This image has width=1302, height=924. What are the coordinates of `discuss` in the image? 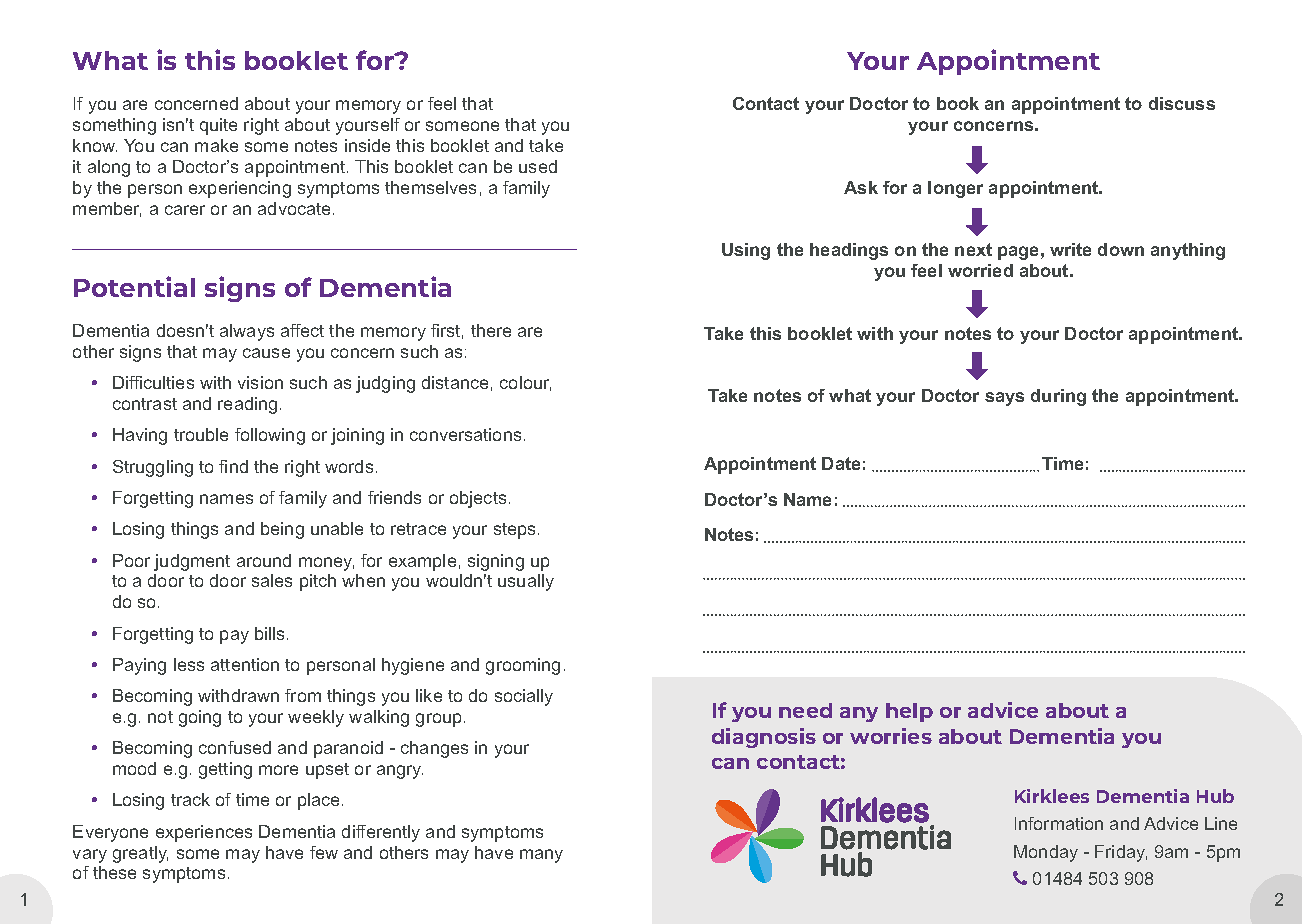 It's located at (1182, 103).
